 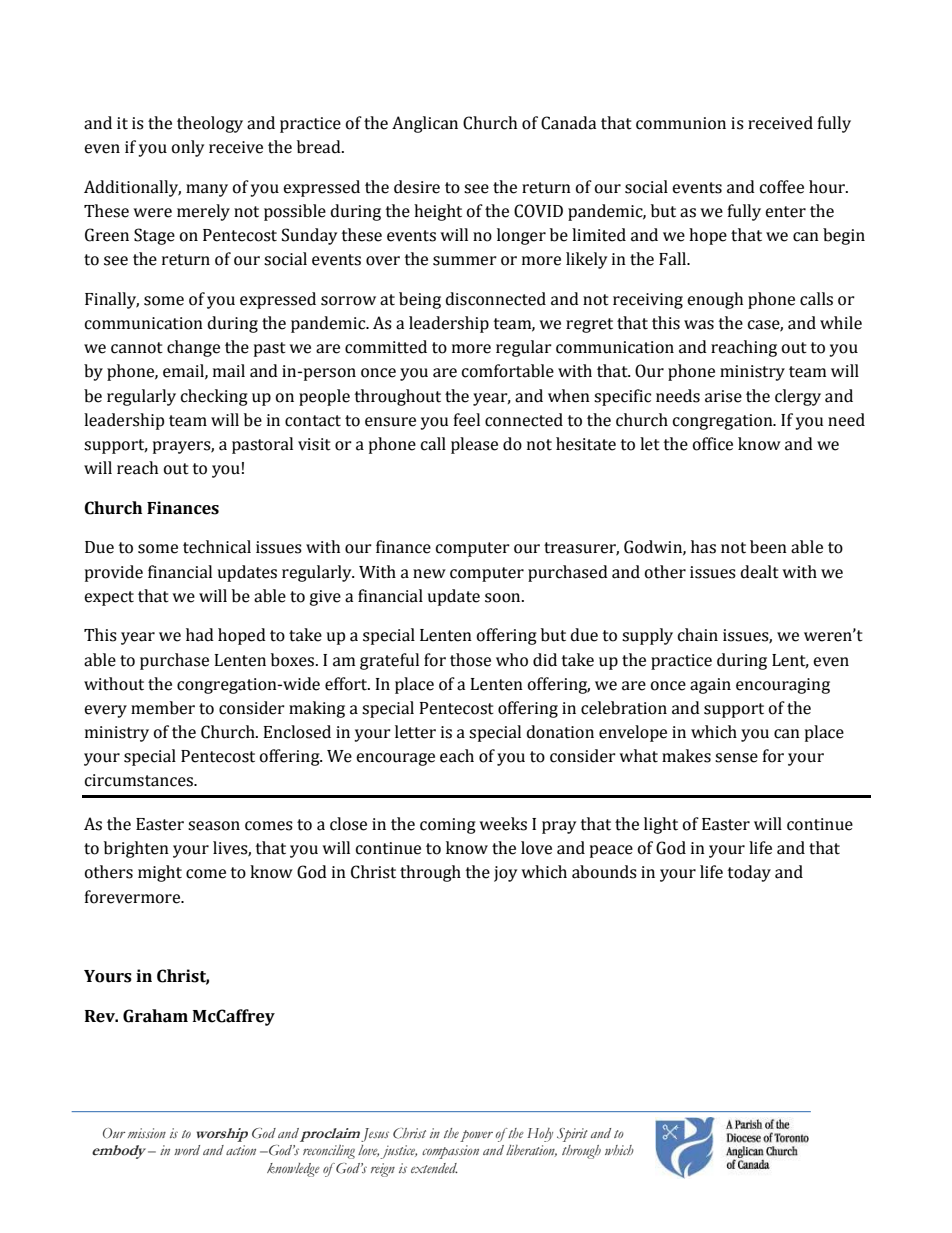 What do you see at coordinates (782, 187) in the screenshot?
I see `coffee` at bounding box center [782, 187].
